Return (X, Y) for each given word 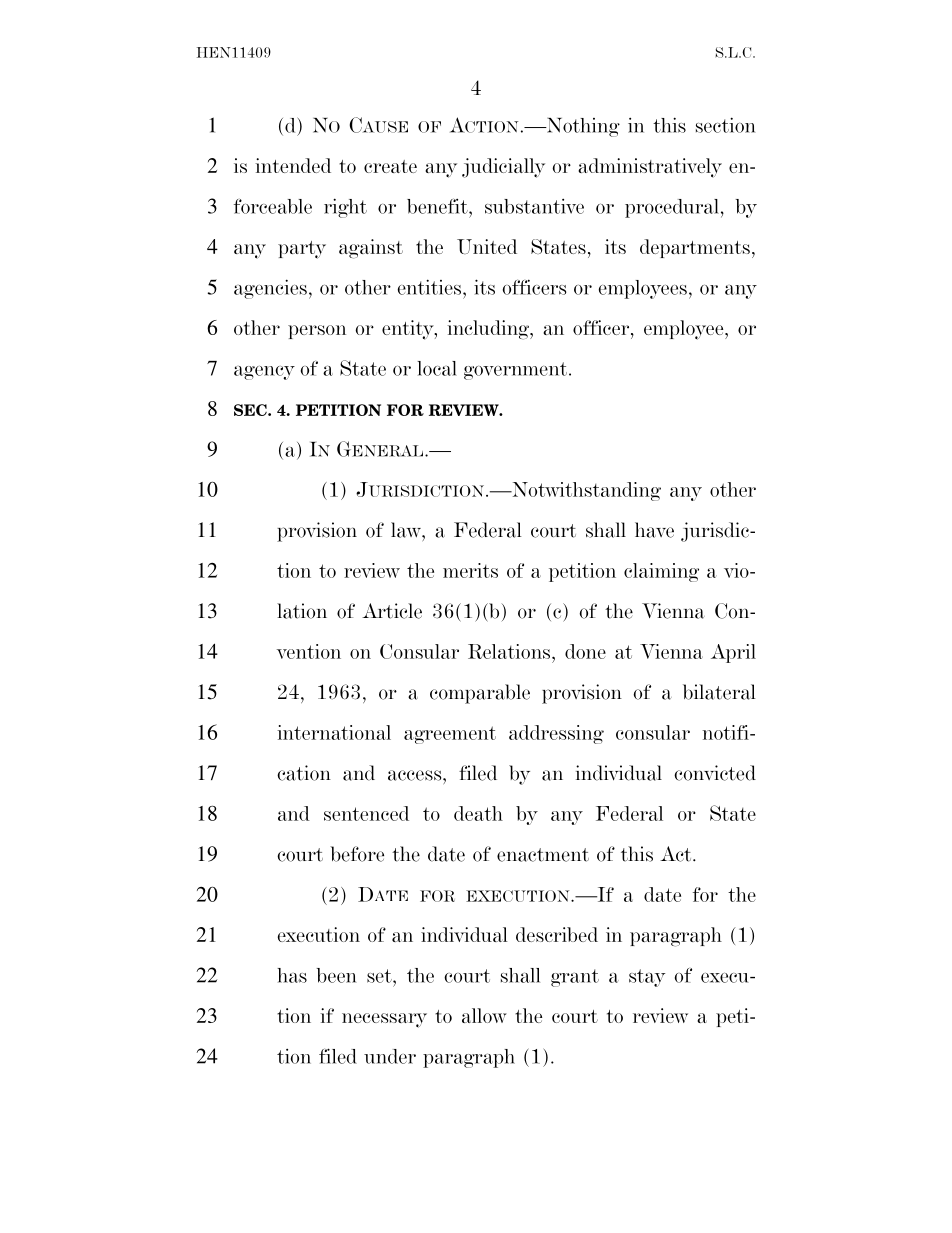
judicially (503, 168)
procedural (672, 208)
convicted (715, 773)
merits (470, 570)
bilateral (719, 692)
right (345, 208)
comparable (480, 694)
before (357, 854)
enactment (543, 855)
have (654, 530)
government (515, 371)
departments (695, 248)
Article (392, 611)
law (407, 530)
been (336, 975)
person (317, 332)
